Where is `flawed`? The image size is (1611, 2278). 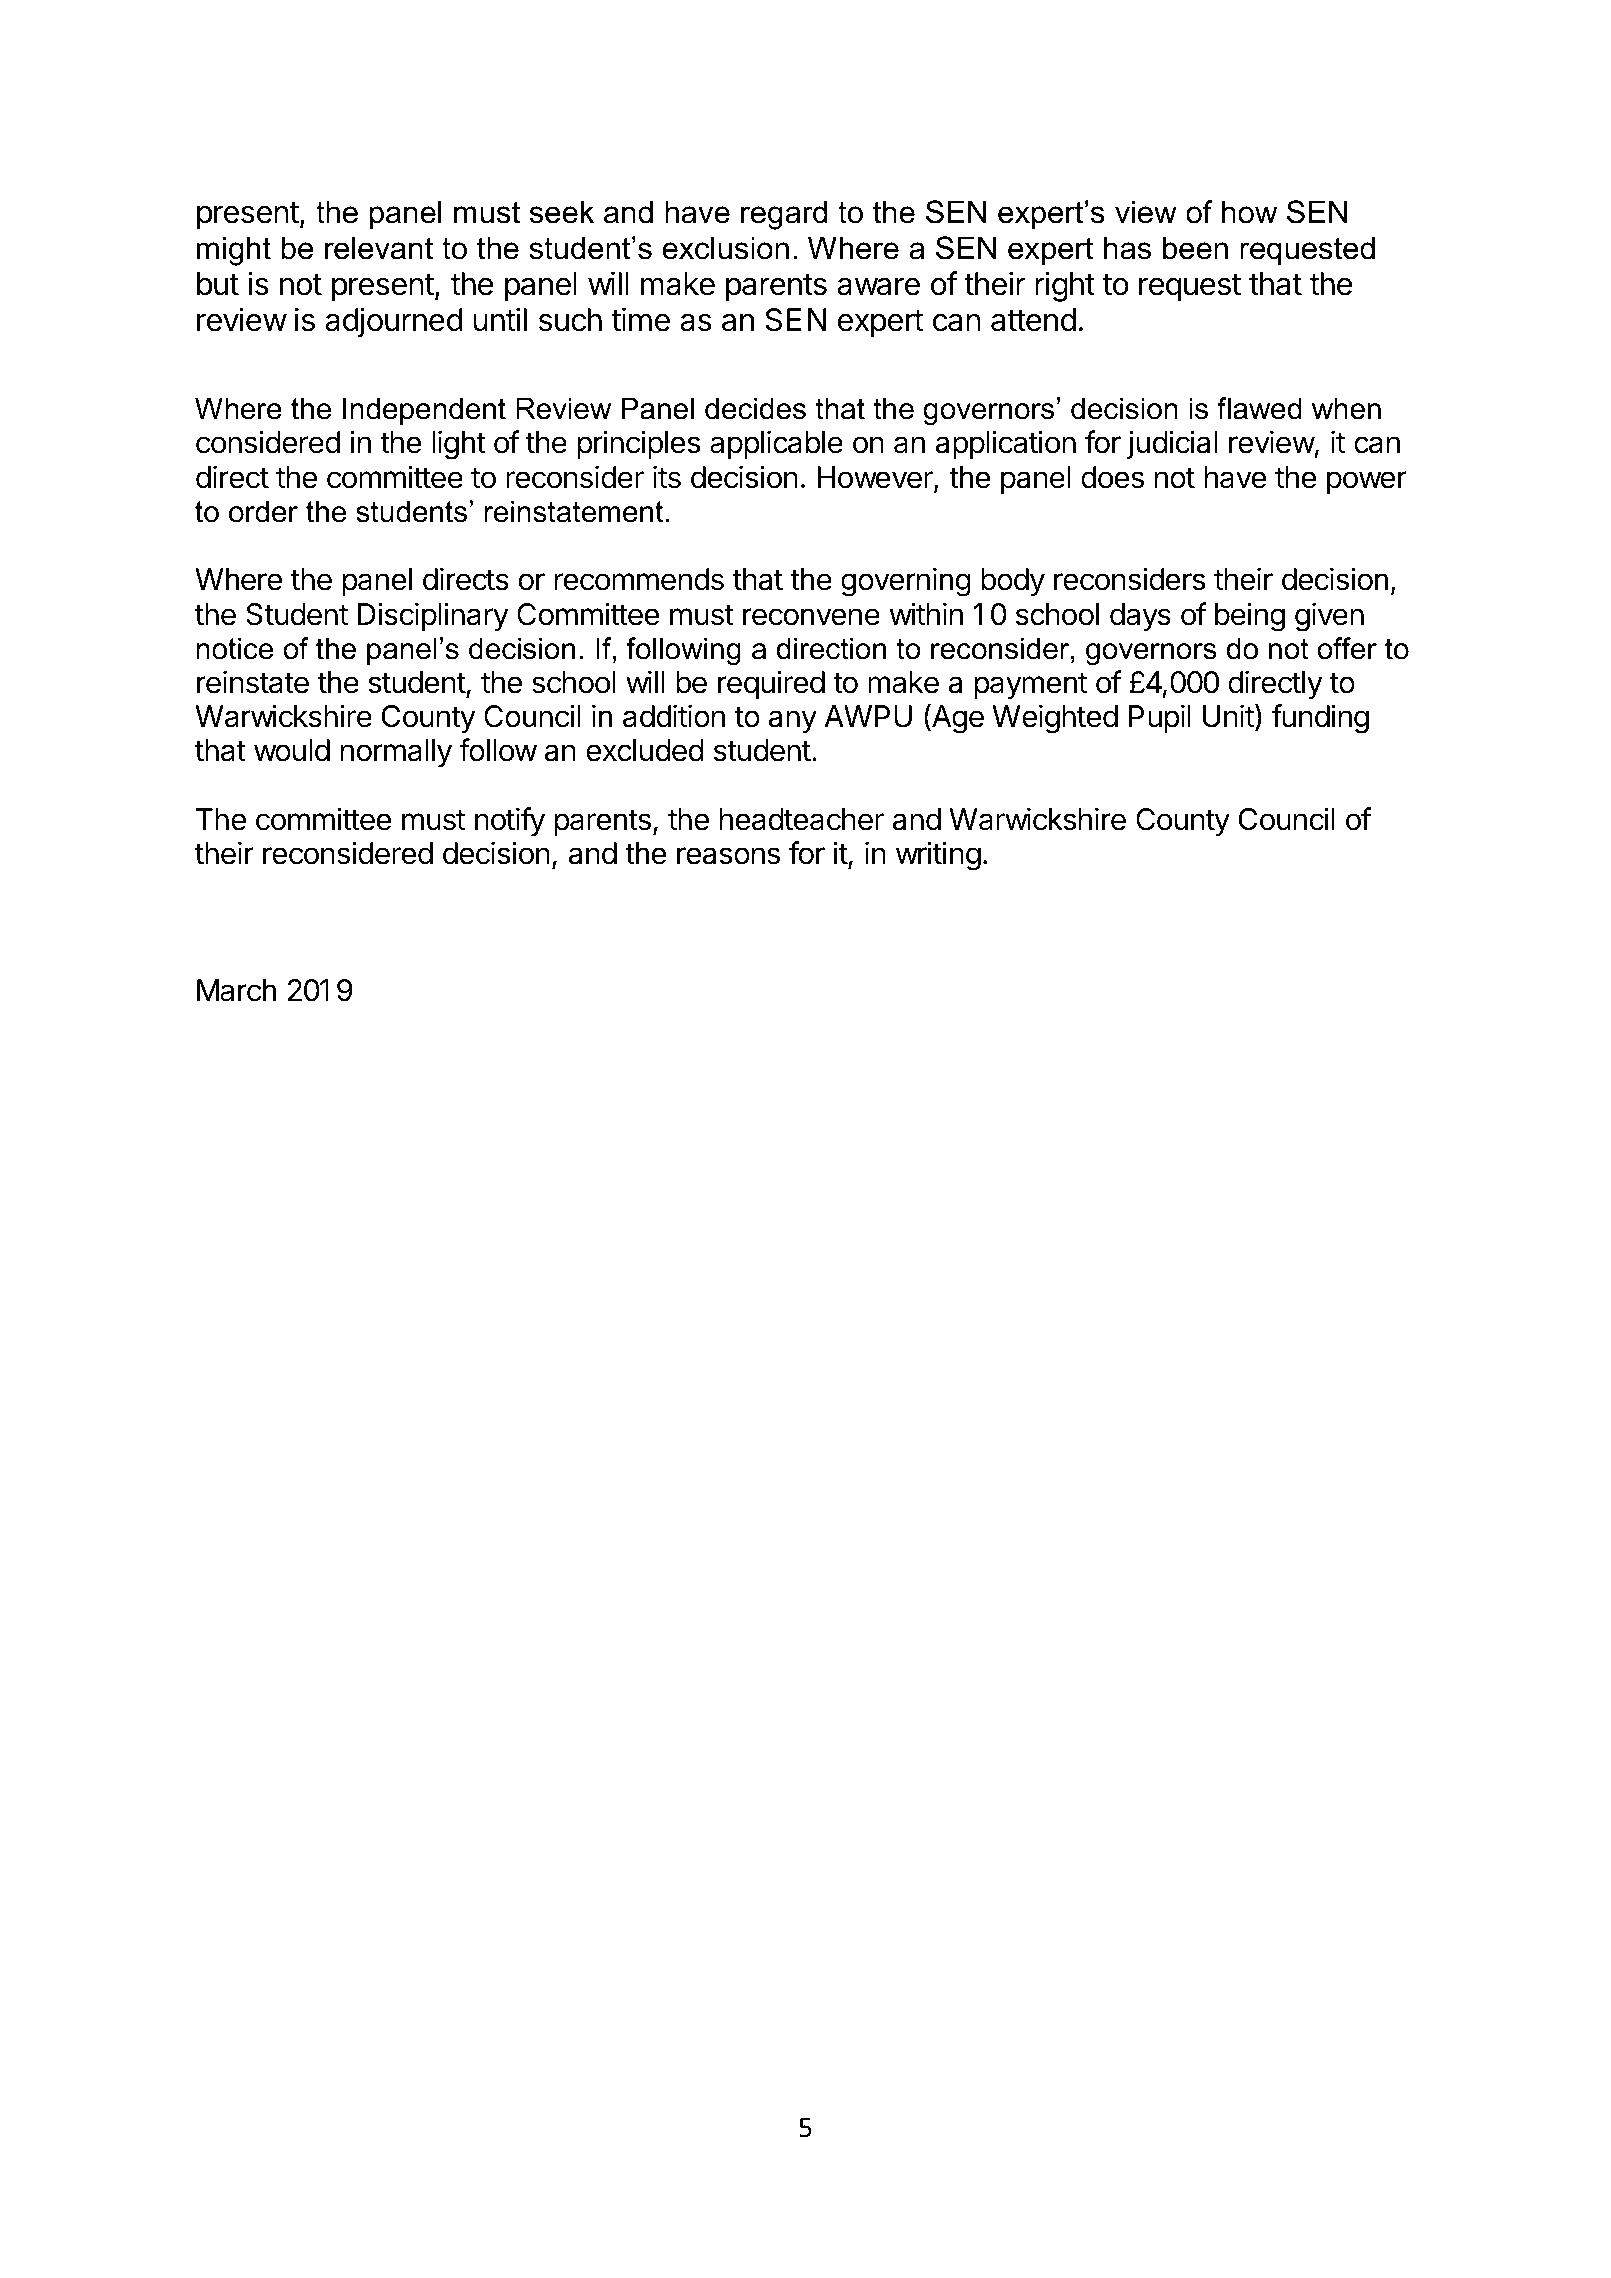 flawed is located at coordinates (1259, 408).
